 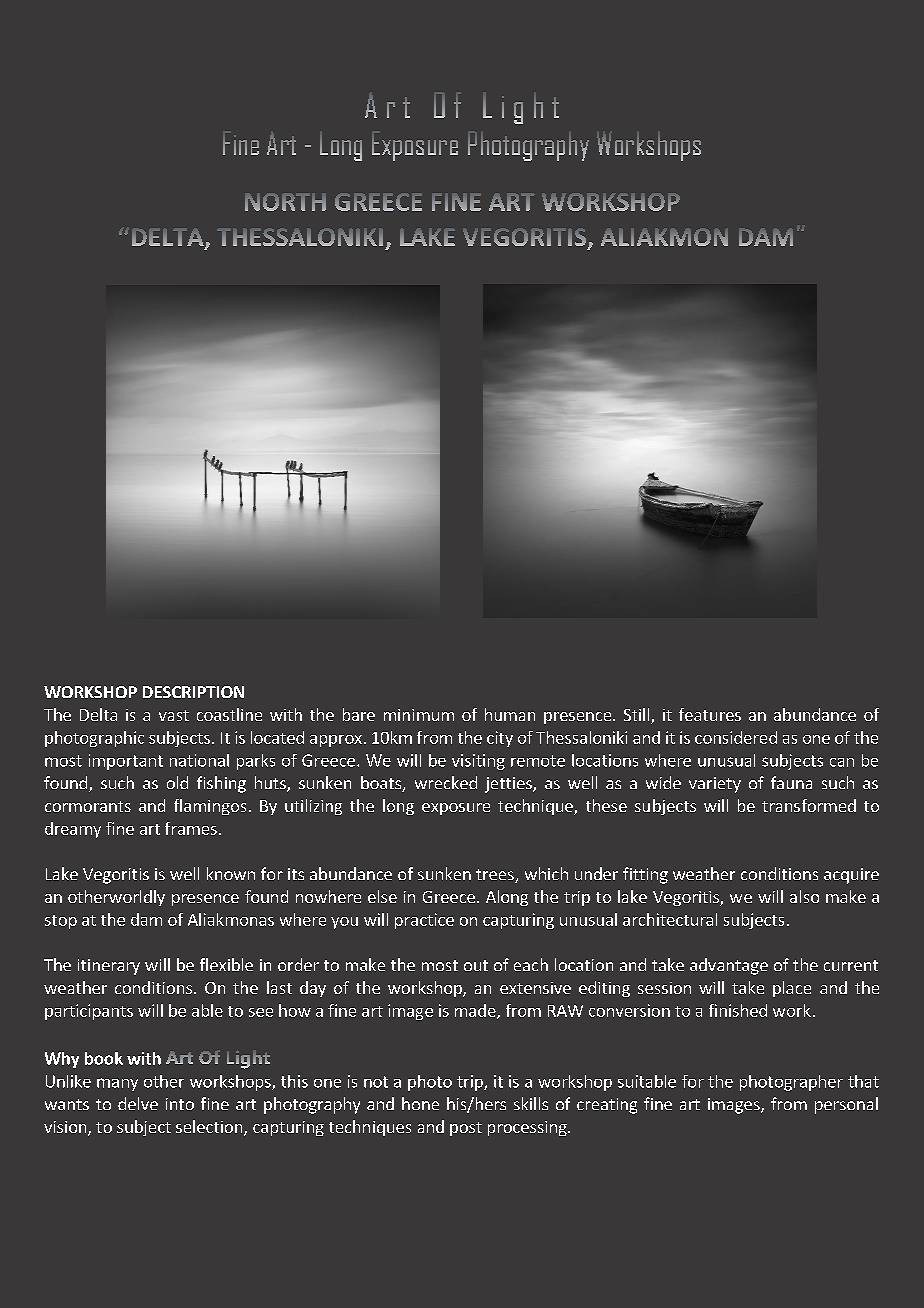 I want to click on practice, so click(x=424, y=921).
